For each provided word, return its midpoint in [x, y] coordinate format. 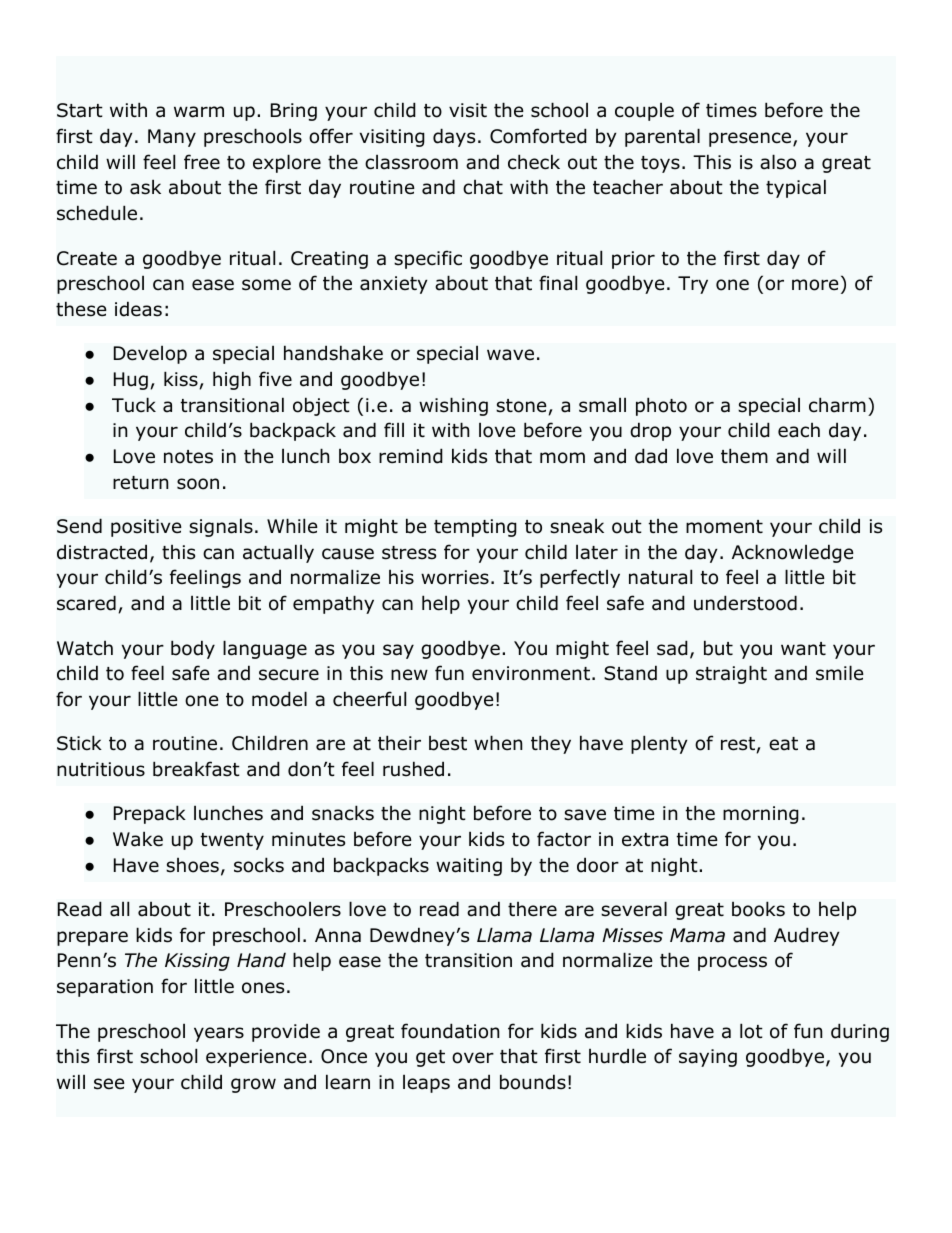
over [473, 1058]
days [454, 137]
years [219, 1034]
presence [750, 139]
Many [172, 138]
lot [751, 1031]
